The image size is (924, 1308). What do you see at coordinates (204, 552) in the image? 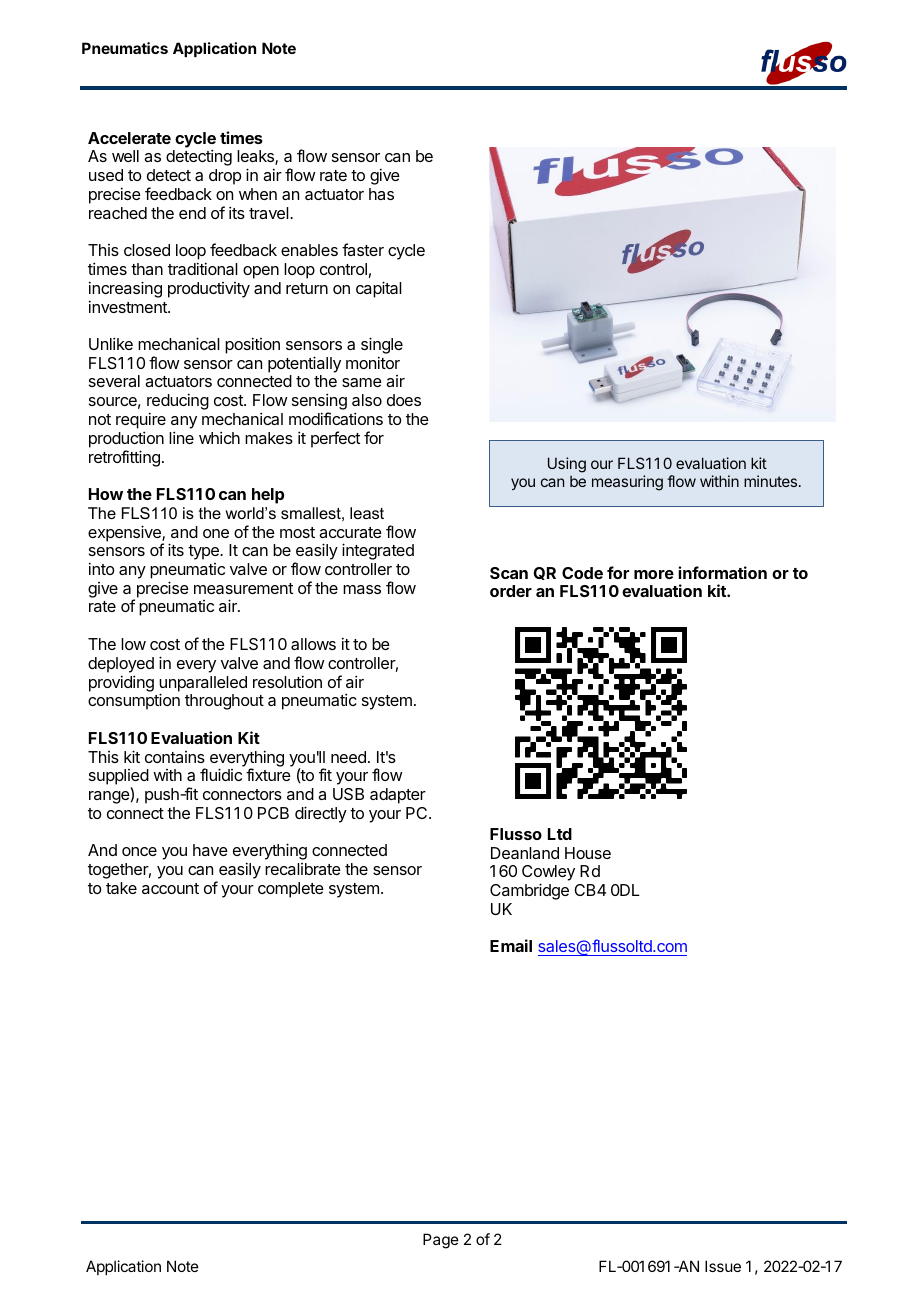
I see `type` at bounding box center [204, 552].
